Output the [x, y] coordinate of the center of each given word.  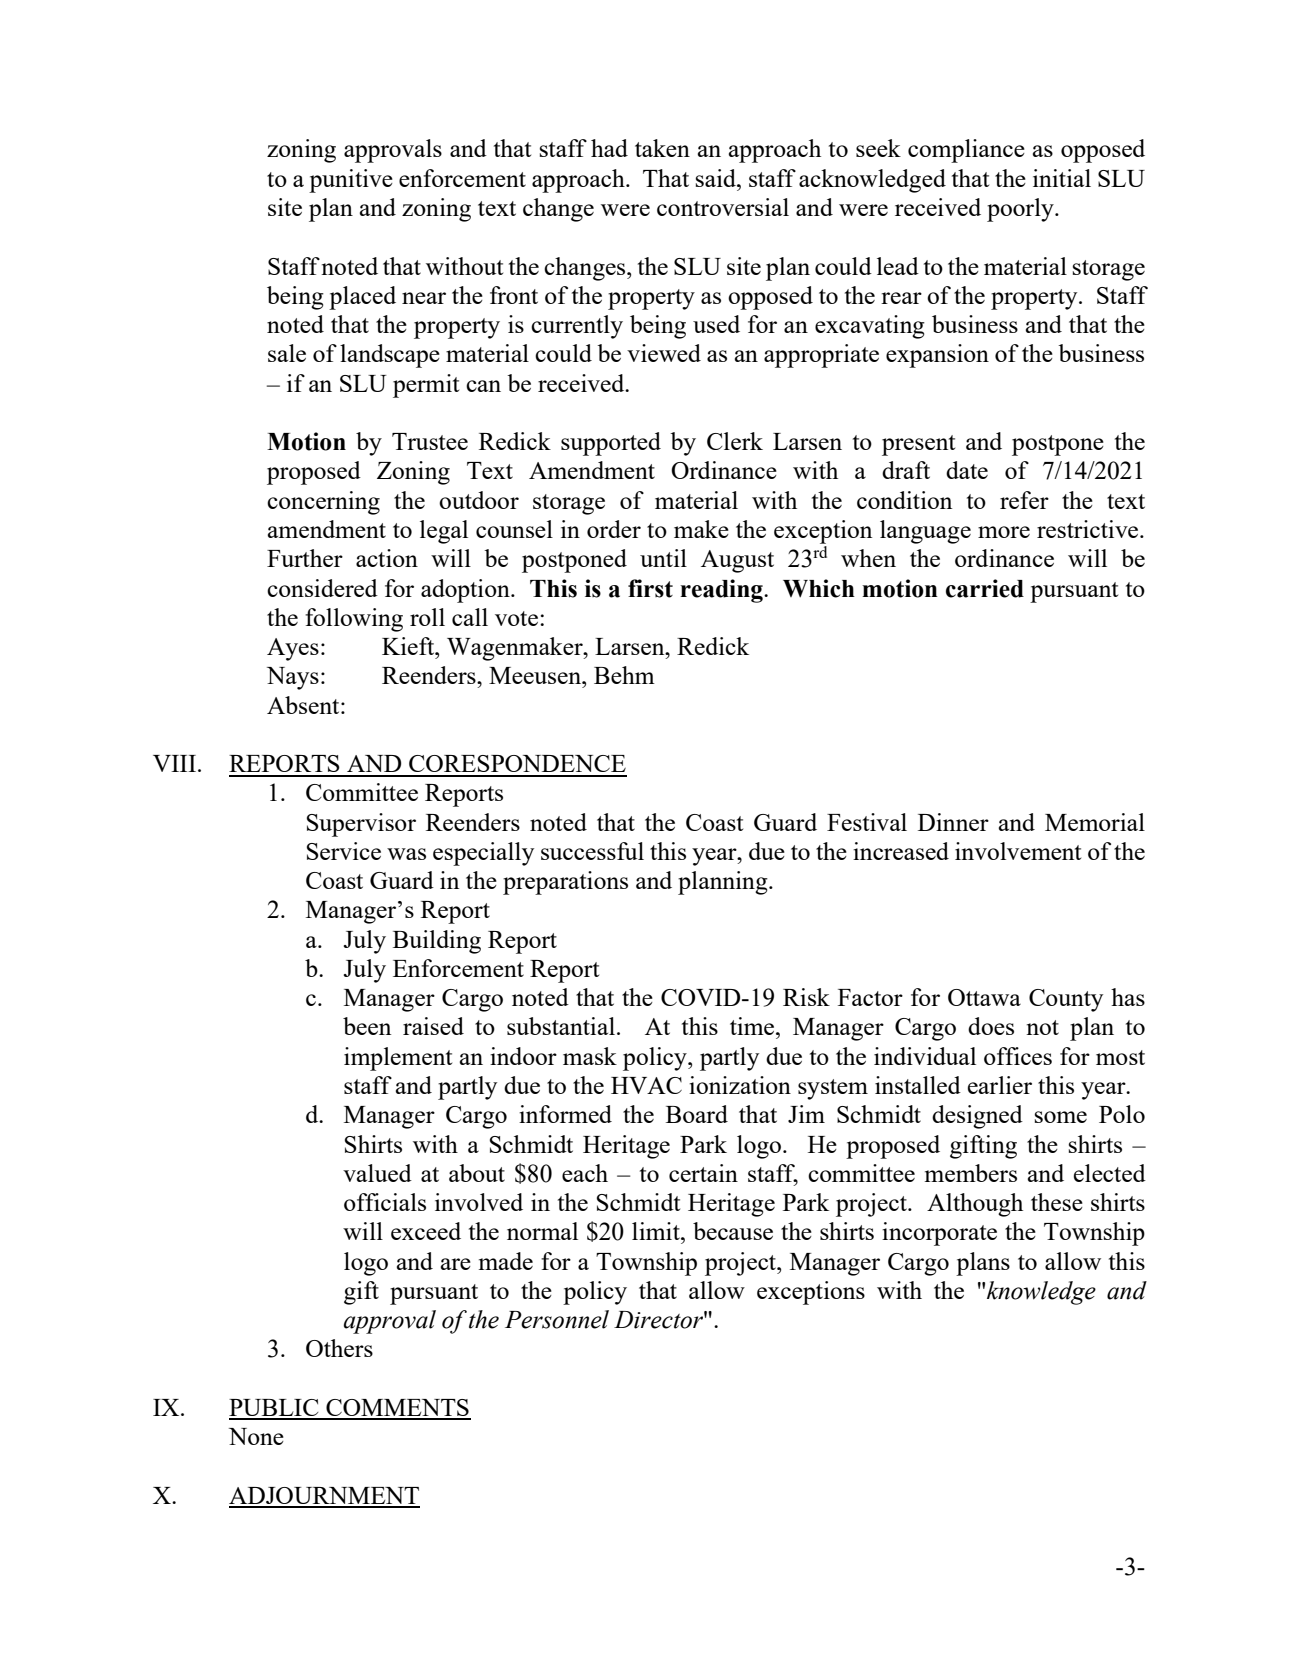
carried [985, 588]
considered [322, 588]
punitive [351, 181]
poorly [1021, 210]
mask [590, 1056]
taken [662, 148]
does [991, 1026]
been [367, 1026]
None [256, 1436]
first [650, 588]
